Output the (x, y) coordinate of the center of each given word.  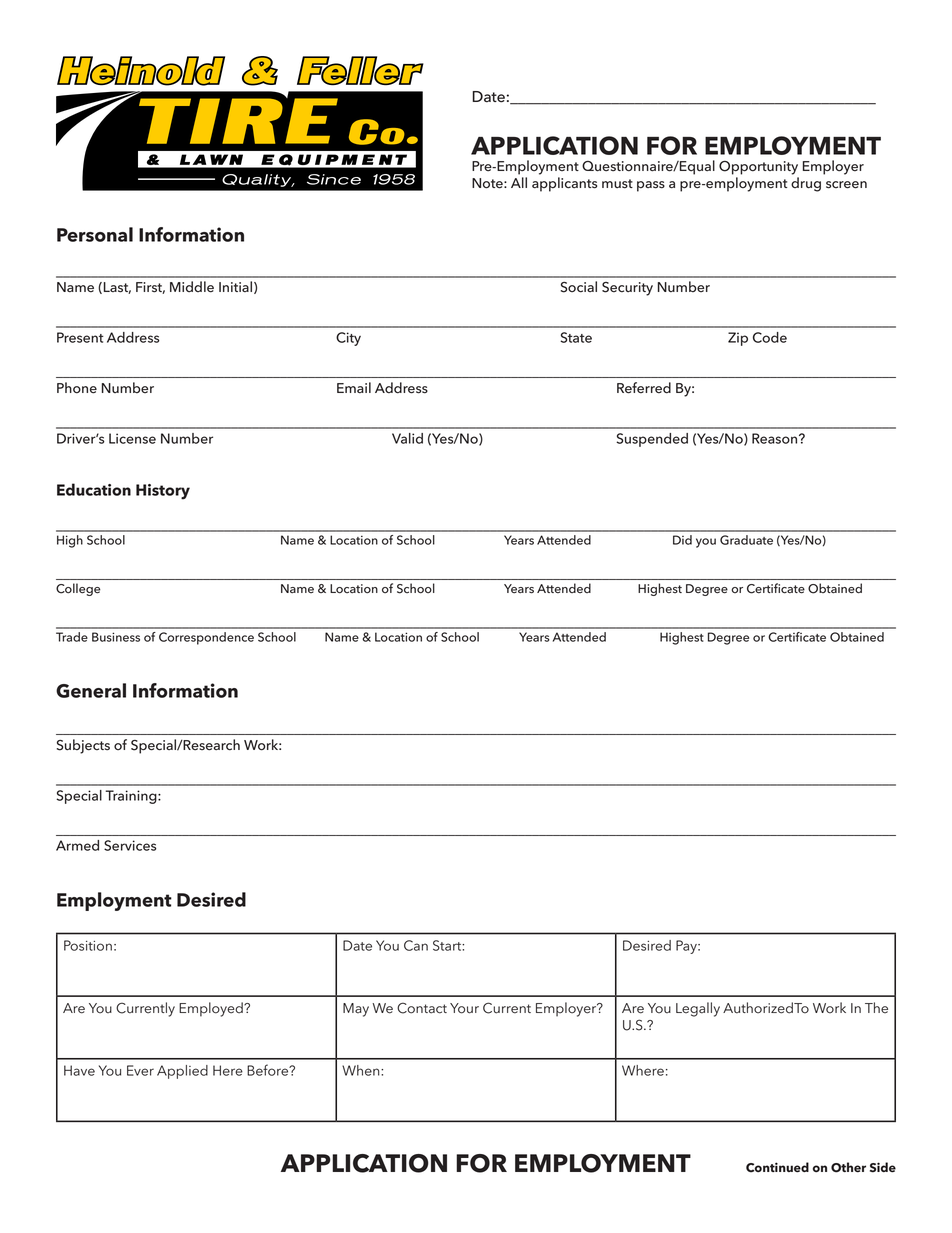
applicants (564, 184)
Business (116, 637)
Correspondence (206, 638)
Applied (182, 1072)
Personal (95, 234)
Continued (777, 1167)
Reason (776, 438)
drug (806, 184)
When (362, 1070)
